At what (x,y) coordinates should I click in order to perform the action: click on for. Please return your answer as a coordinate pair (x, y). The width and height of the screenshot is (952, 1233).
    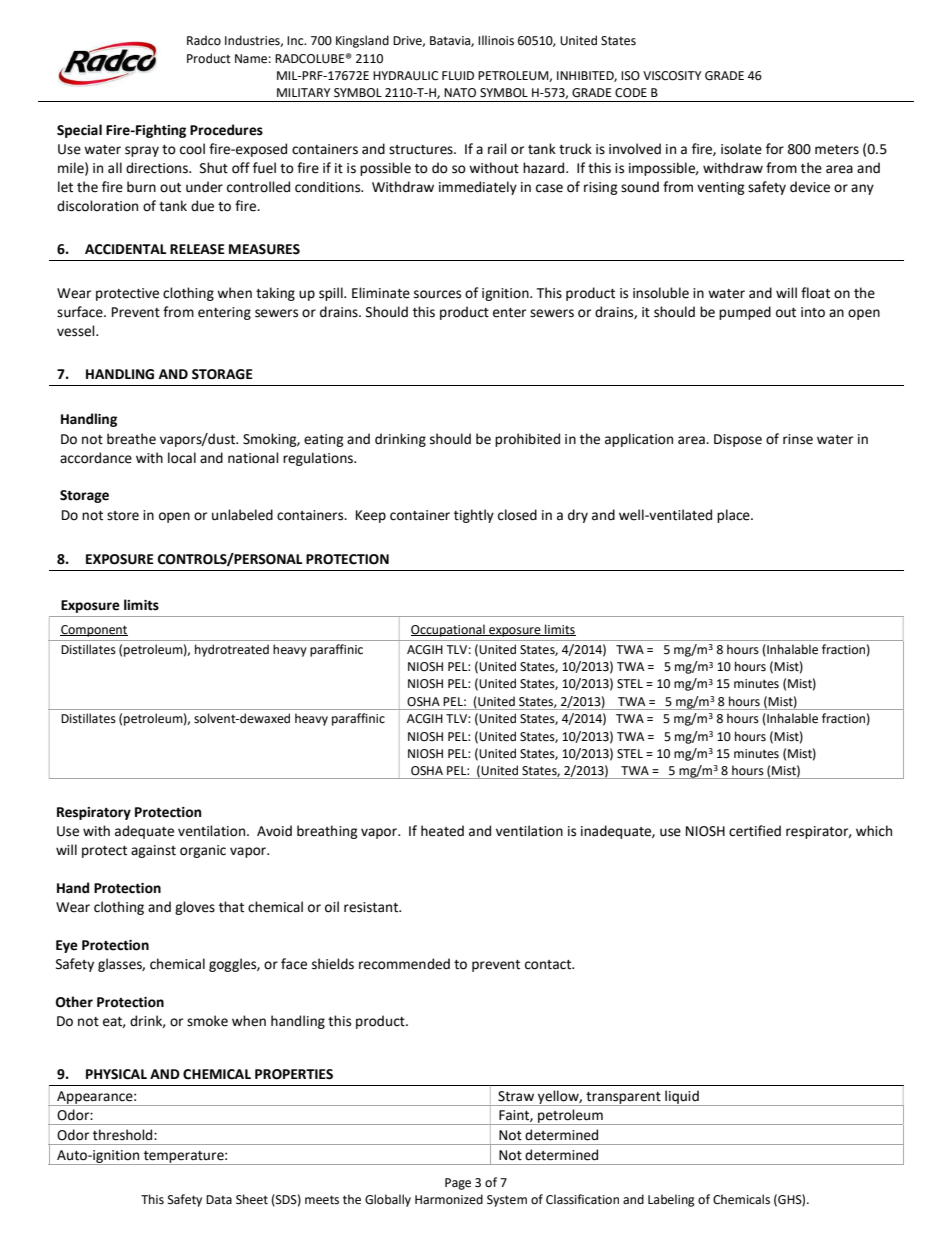
    Looking at the image, I should click on (775, 149).
